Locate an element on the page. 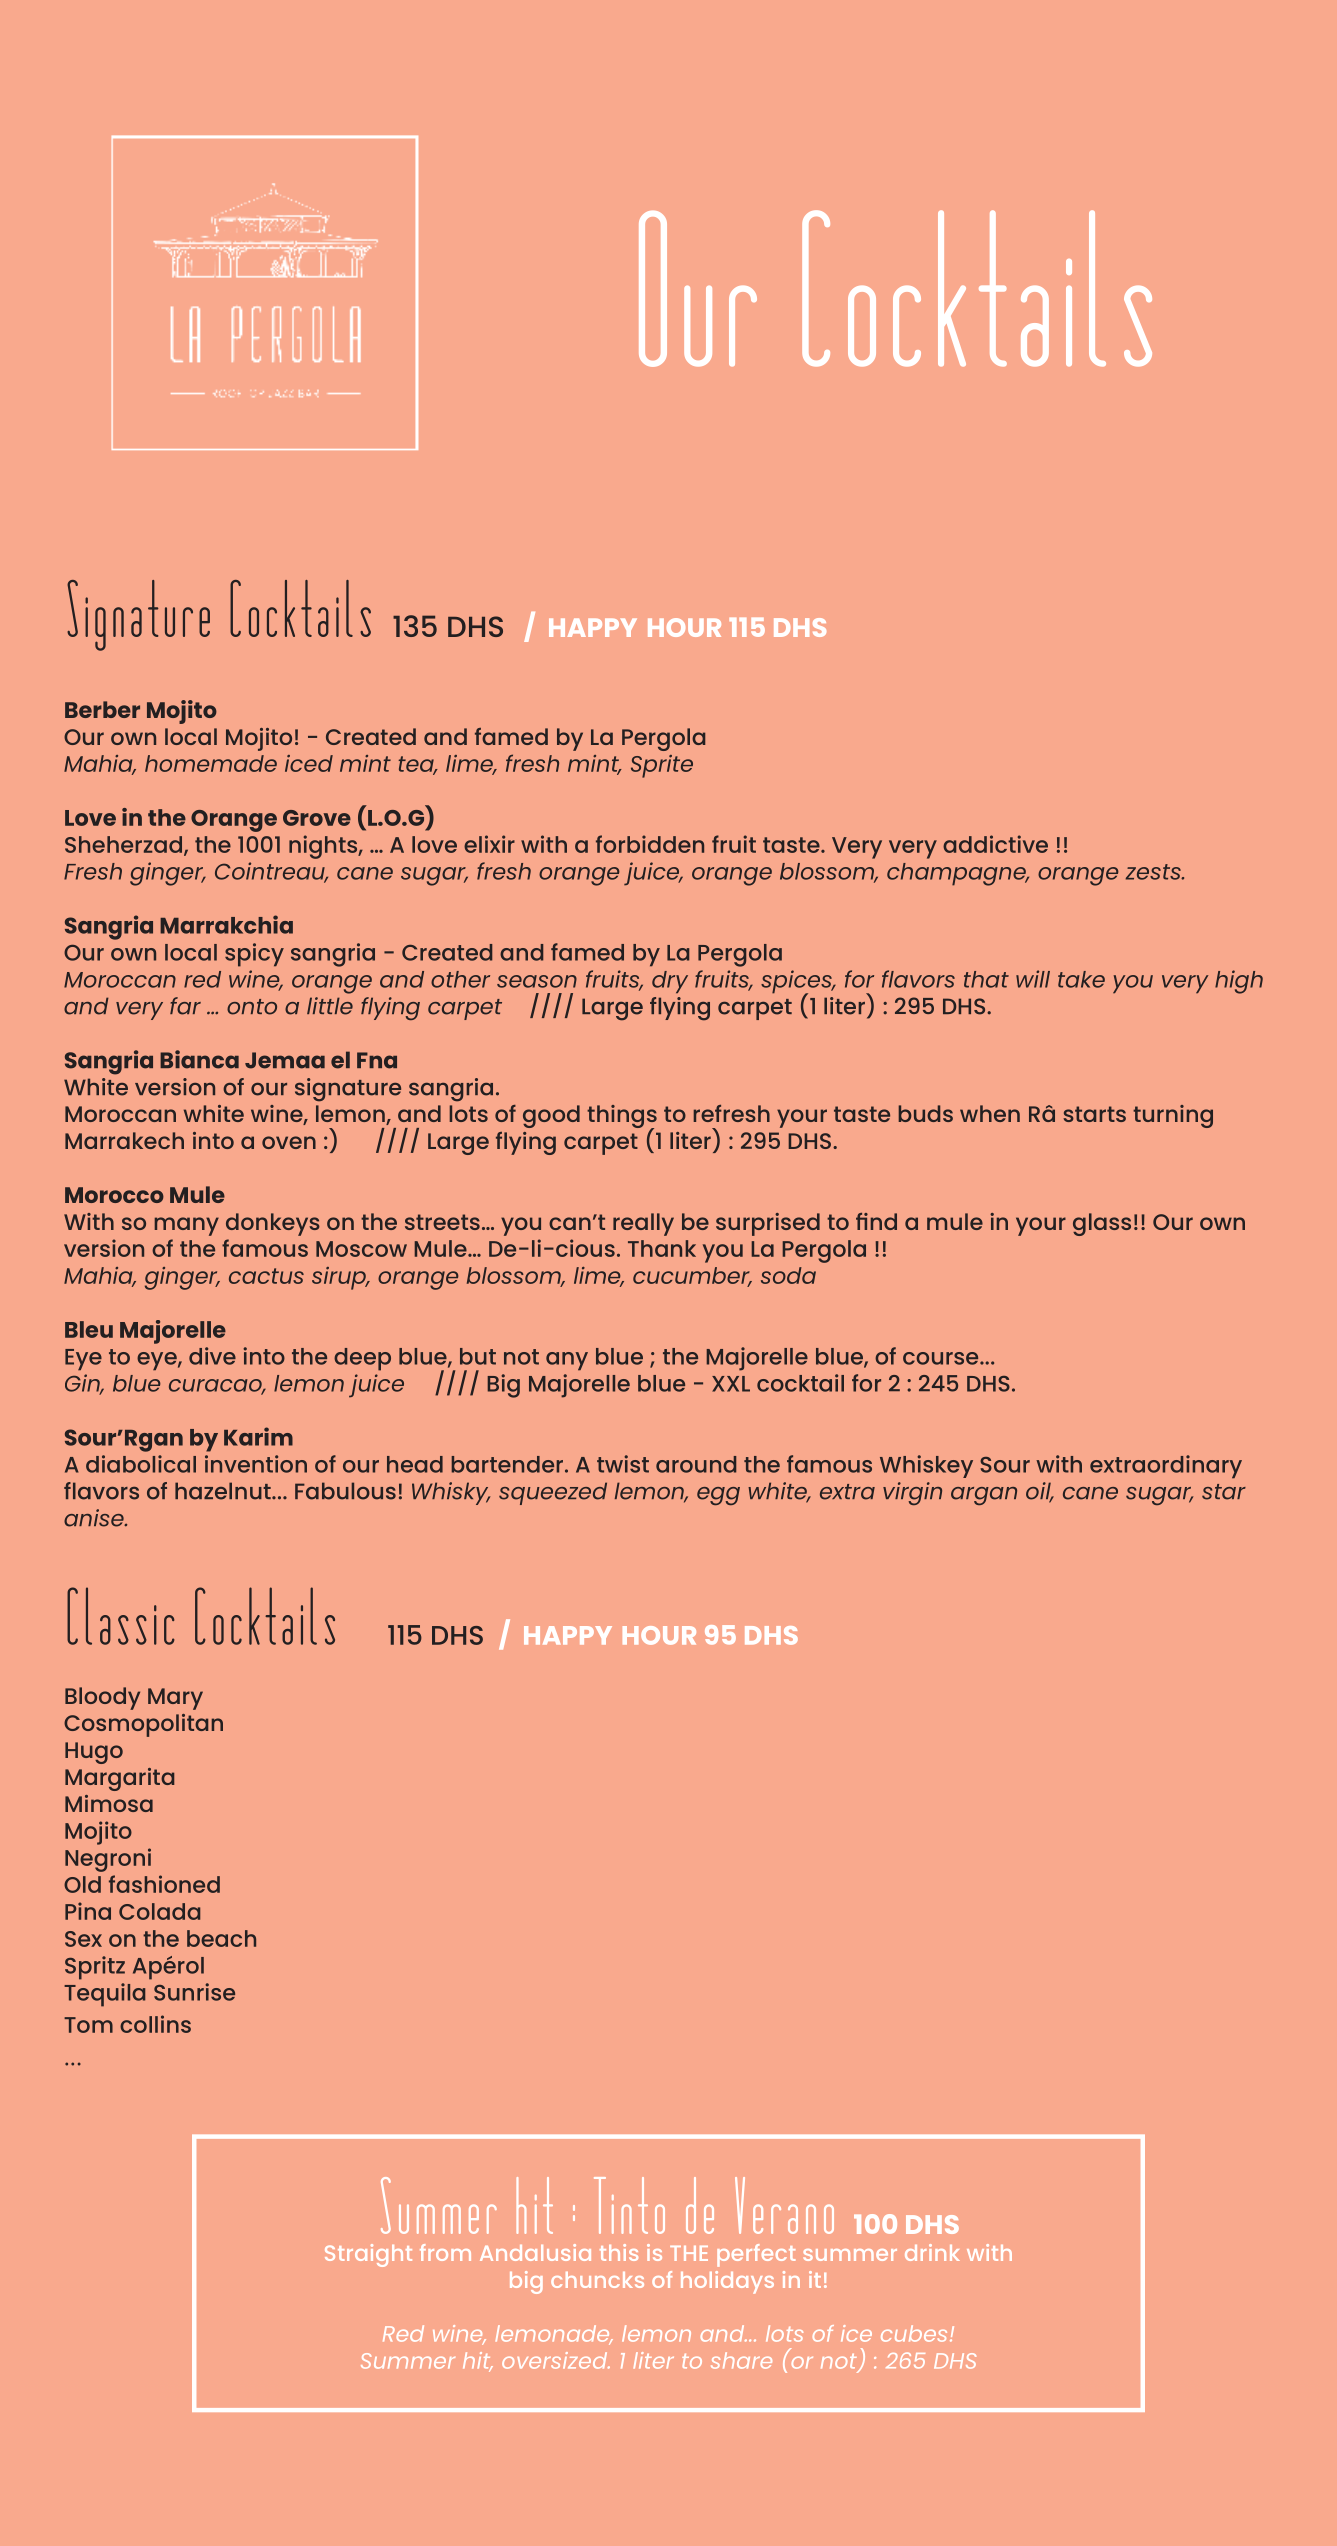 This page has width=1337, height=2546. Sprite is located at coordinates (662, 766).
